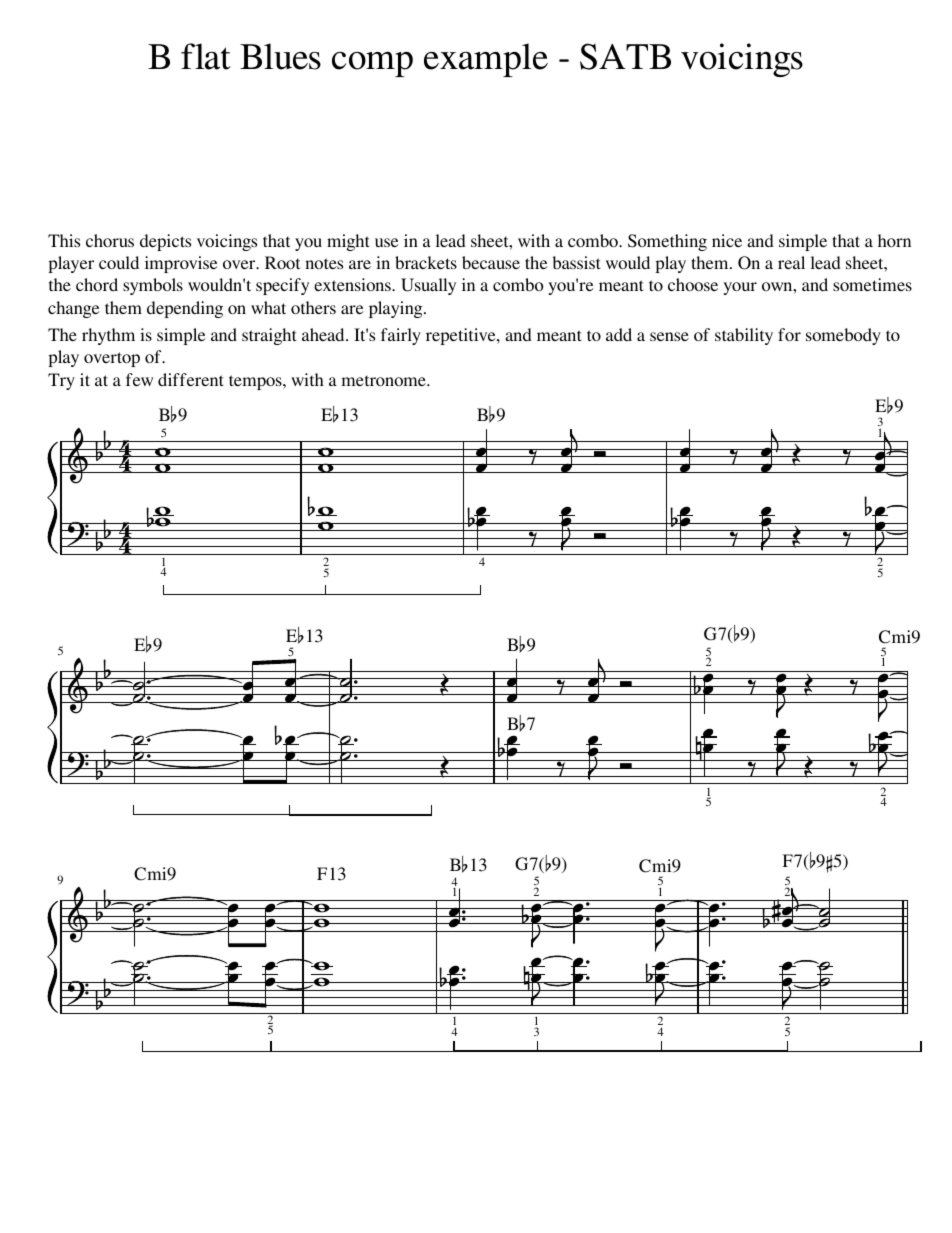 The height and width of the image is (1233, 952). I want to click on example, so click(486, 60).
